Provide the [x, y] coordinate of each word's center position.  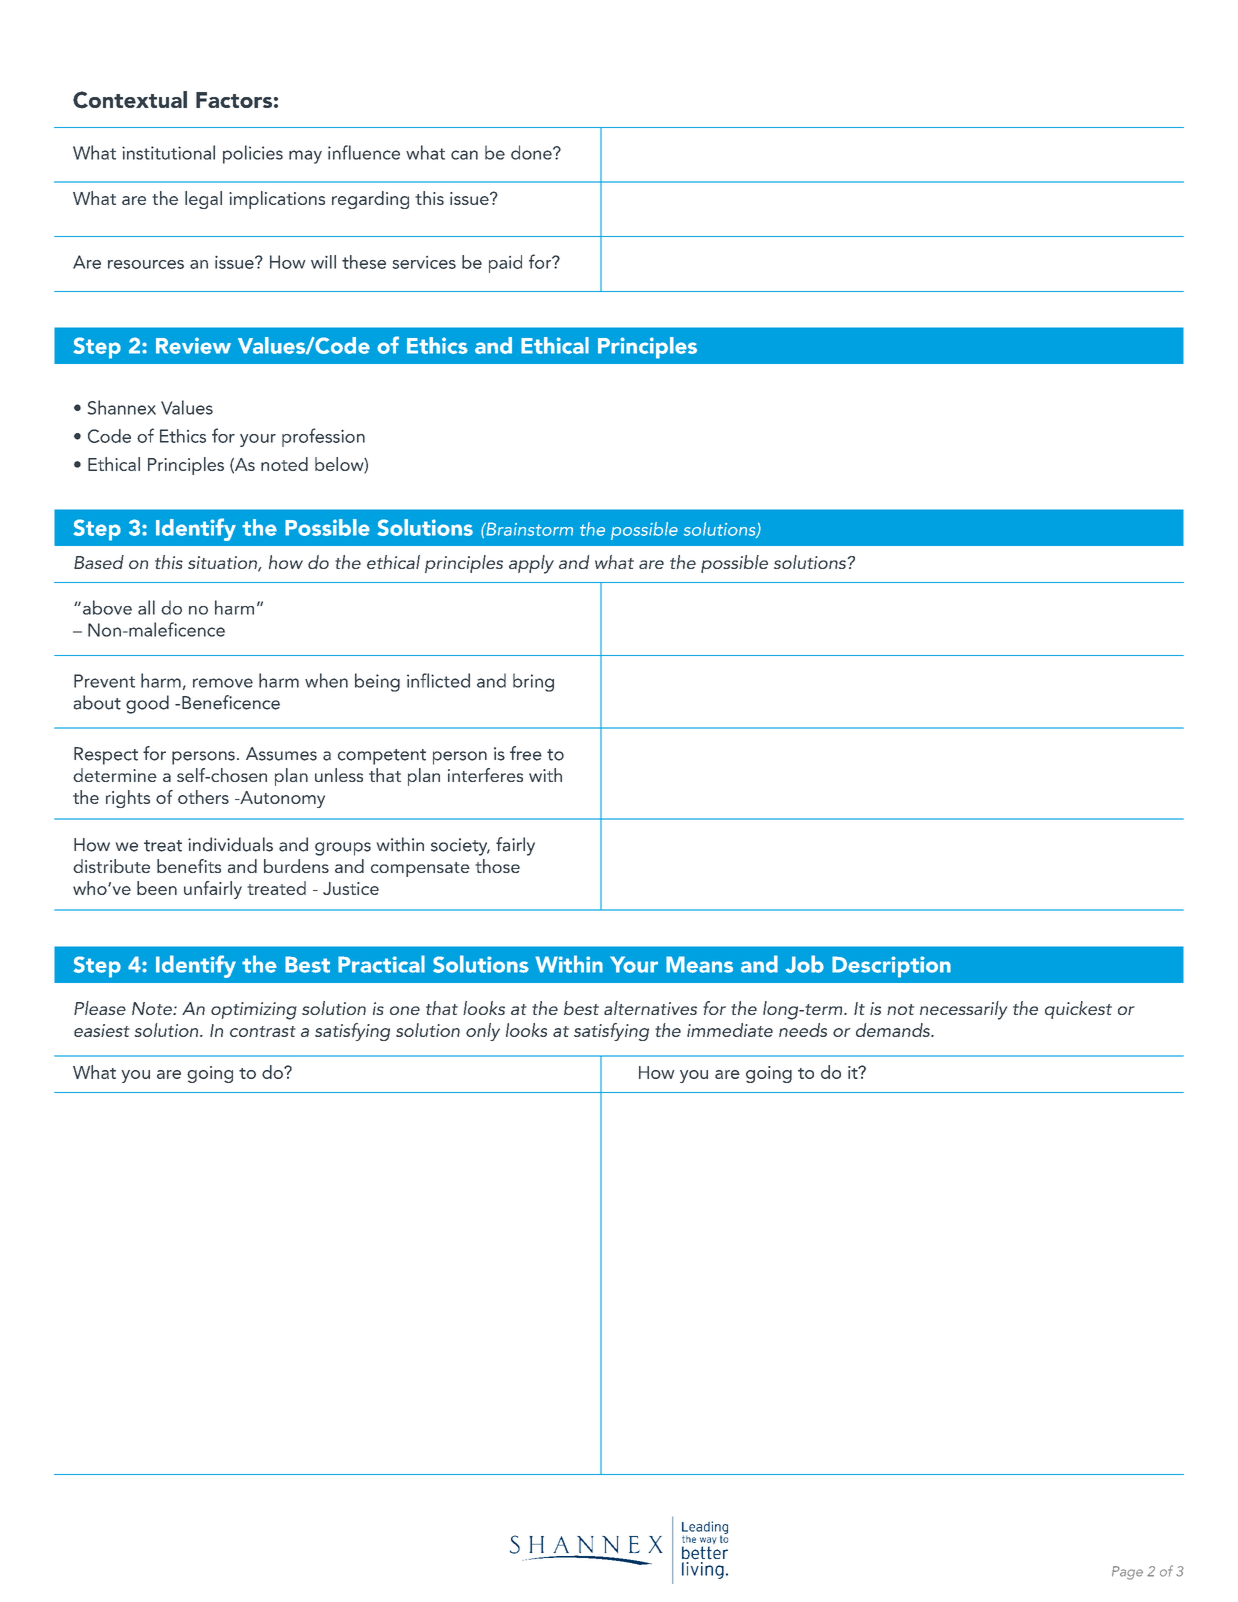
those [497, 866]
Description [891, 967]
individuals [230, 844]
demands [894, 1030]
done [532, 152]
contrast [263, 1031]
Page [1127, 1573]
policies [253, 154]
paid [505, 264]
